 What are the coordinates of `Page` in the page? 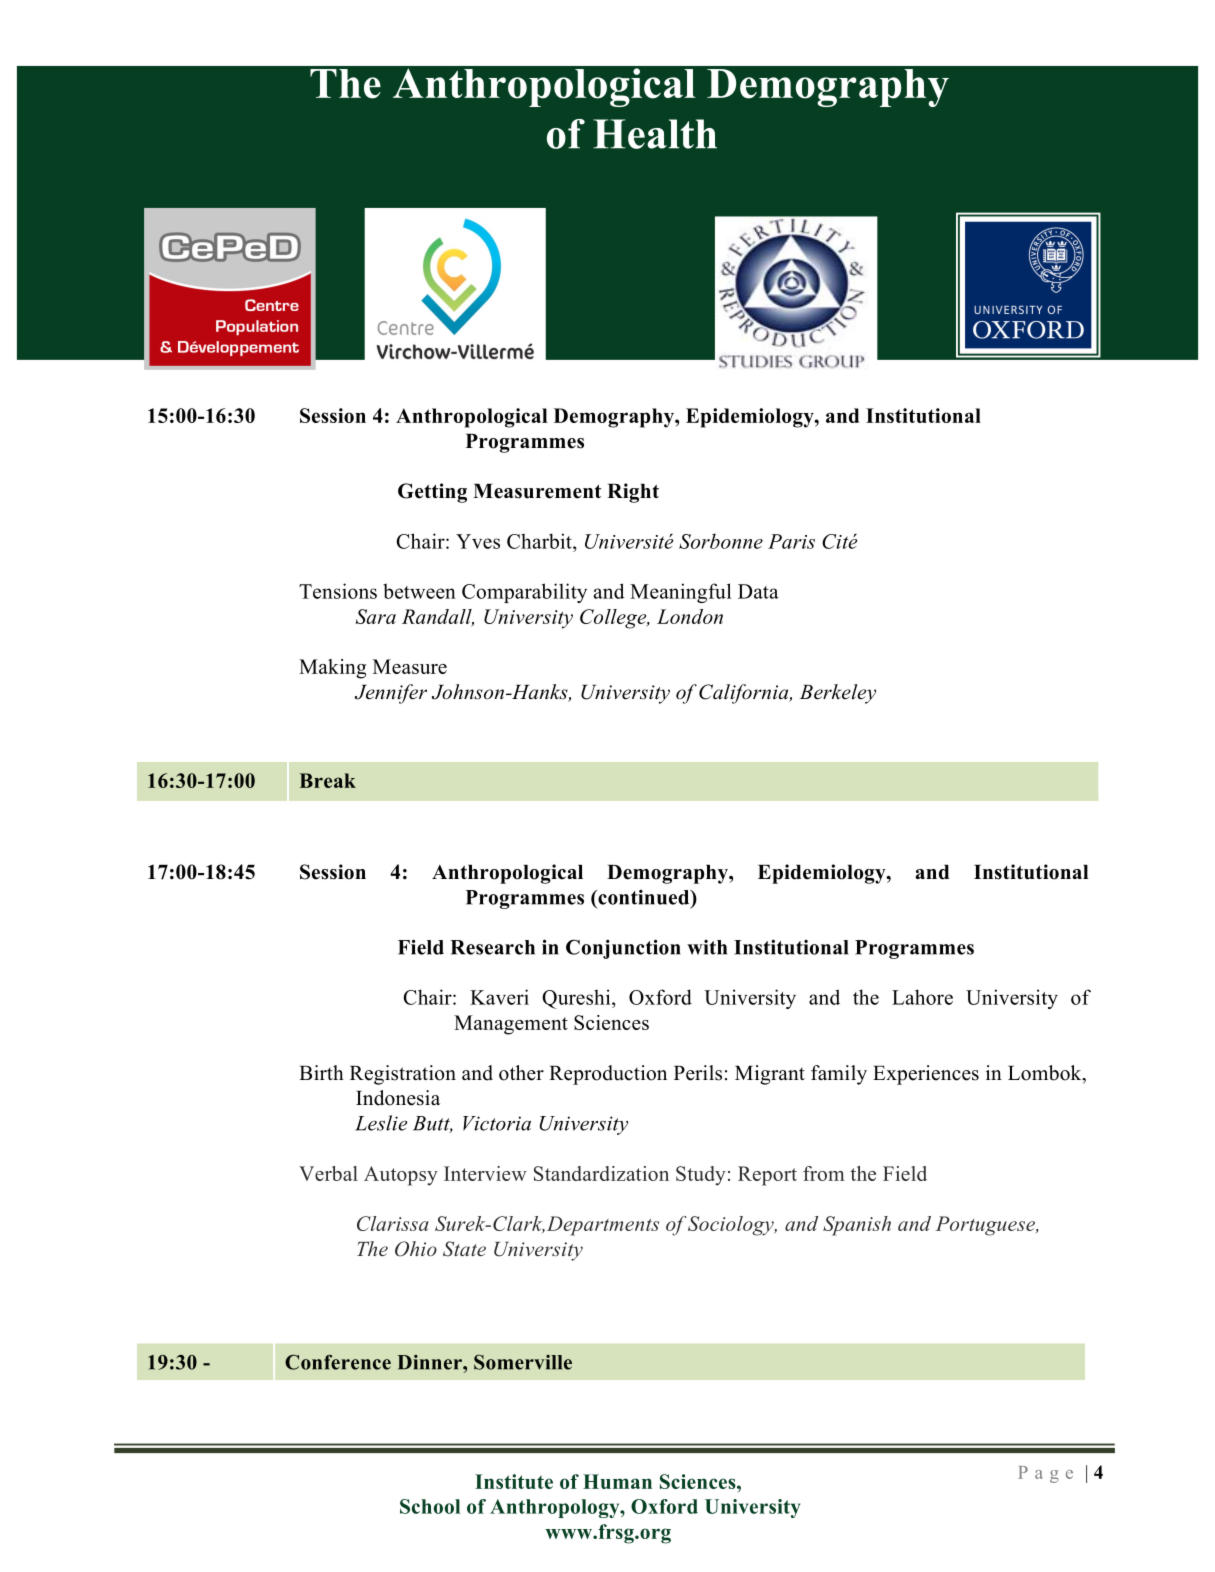 It's located at (1045, 1474).
